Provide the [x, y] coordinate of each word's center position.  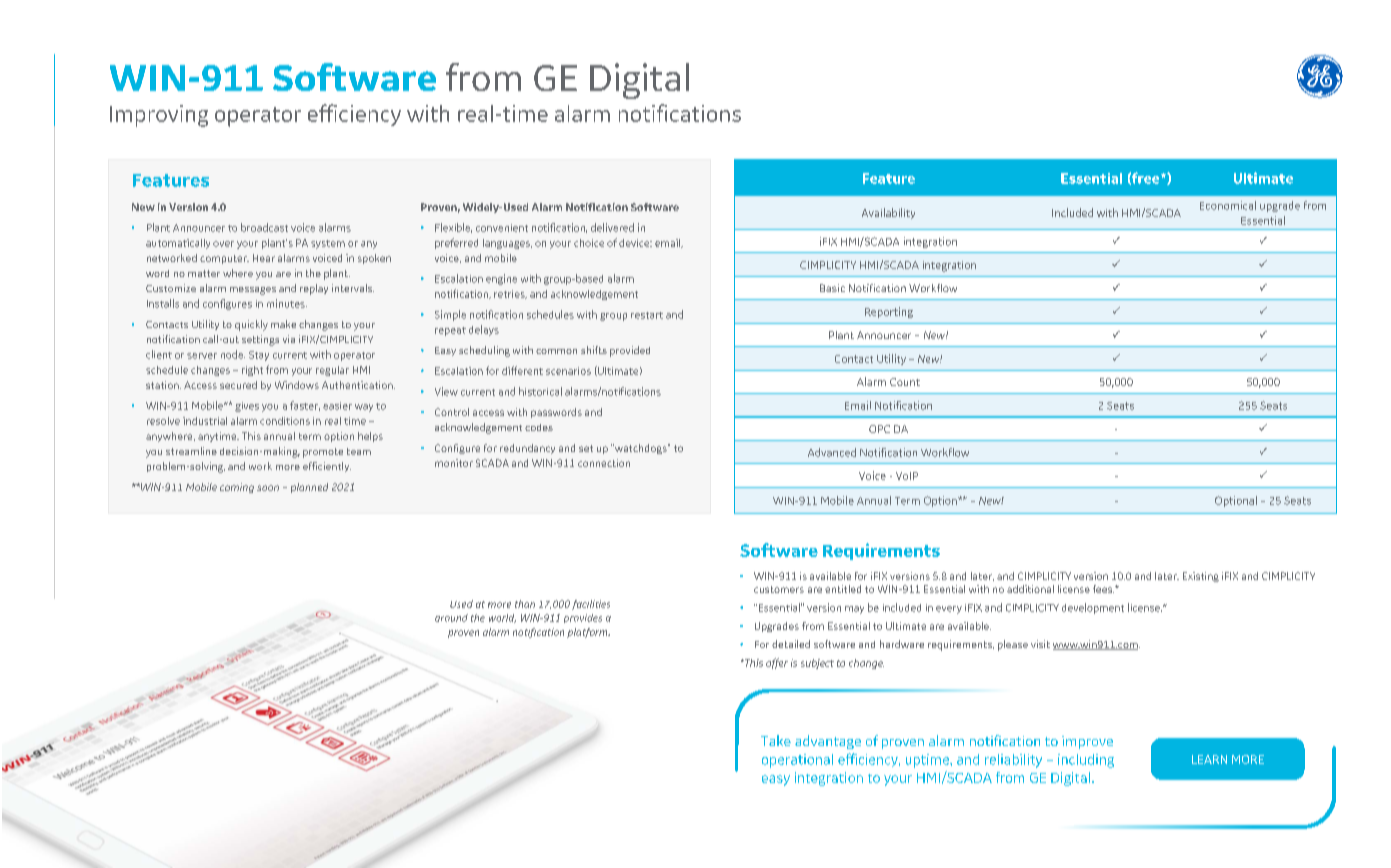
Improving [159, 116]
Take [776, 740]
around [451, 618]
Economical [1228, 205]
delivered [612, 227]
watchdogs [641, 449]
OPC [879, 429]
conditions [285, 421]
